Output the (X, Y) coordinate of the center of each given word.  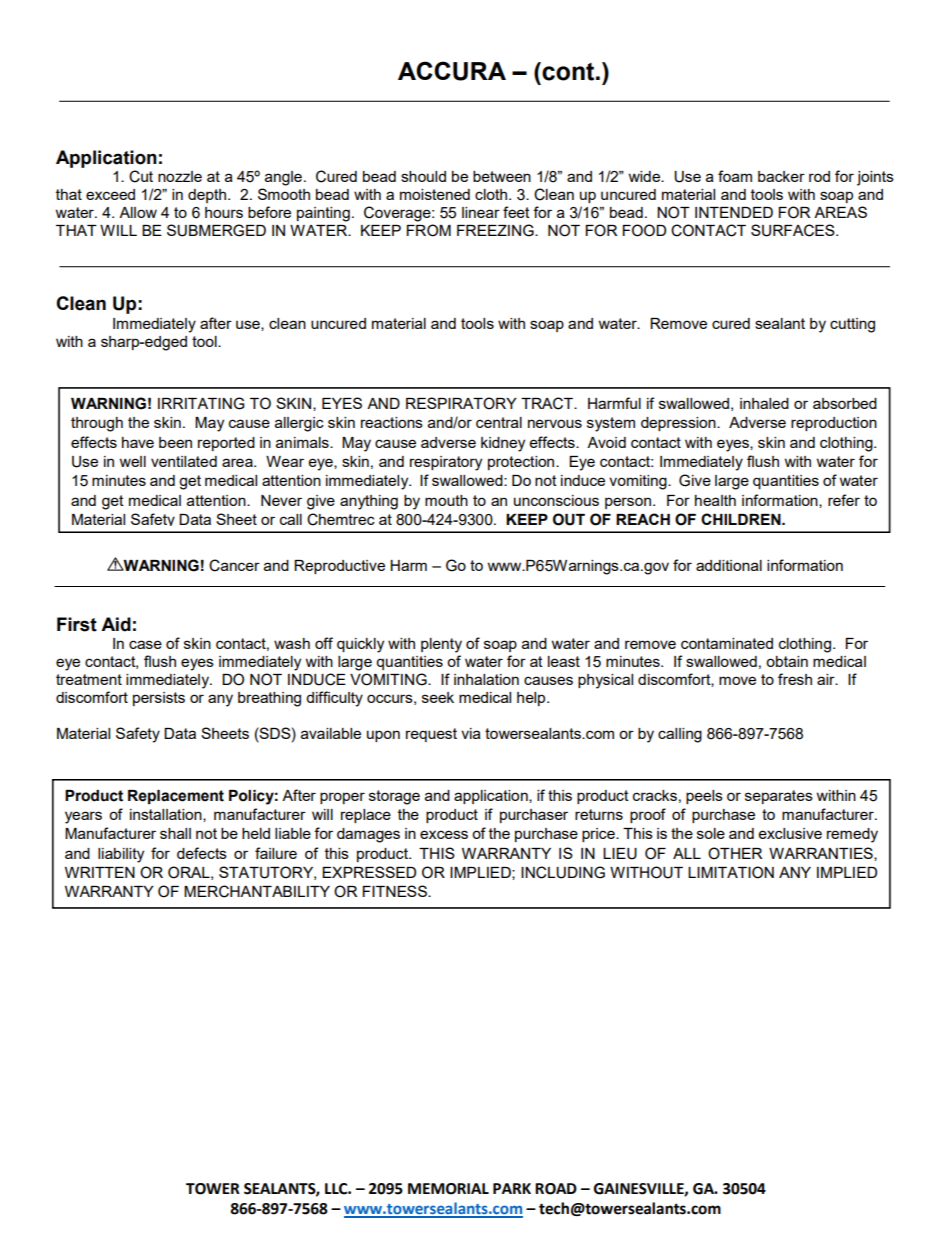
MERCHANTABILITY (257, 891)
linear (481, 212)
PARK (512, 1188)
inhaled (764, 403)
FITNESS (396, 891)
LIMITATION (731, 872)
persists (159, 699)
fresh (795, 679)
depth (207, 196)
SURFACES (794, 230)
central (499, 422)
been (175, 442)
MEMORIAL (448, 1189)
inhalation (486, 679)
